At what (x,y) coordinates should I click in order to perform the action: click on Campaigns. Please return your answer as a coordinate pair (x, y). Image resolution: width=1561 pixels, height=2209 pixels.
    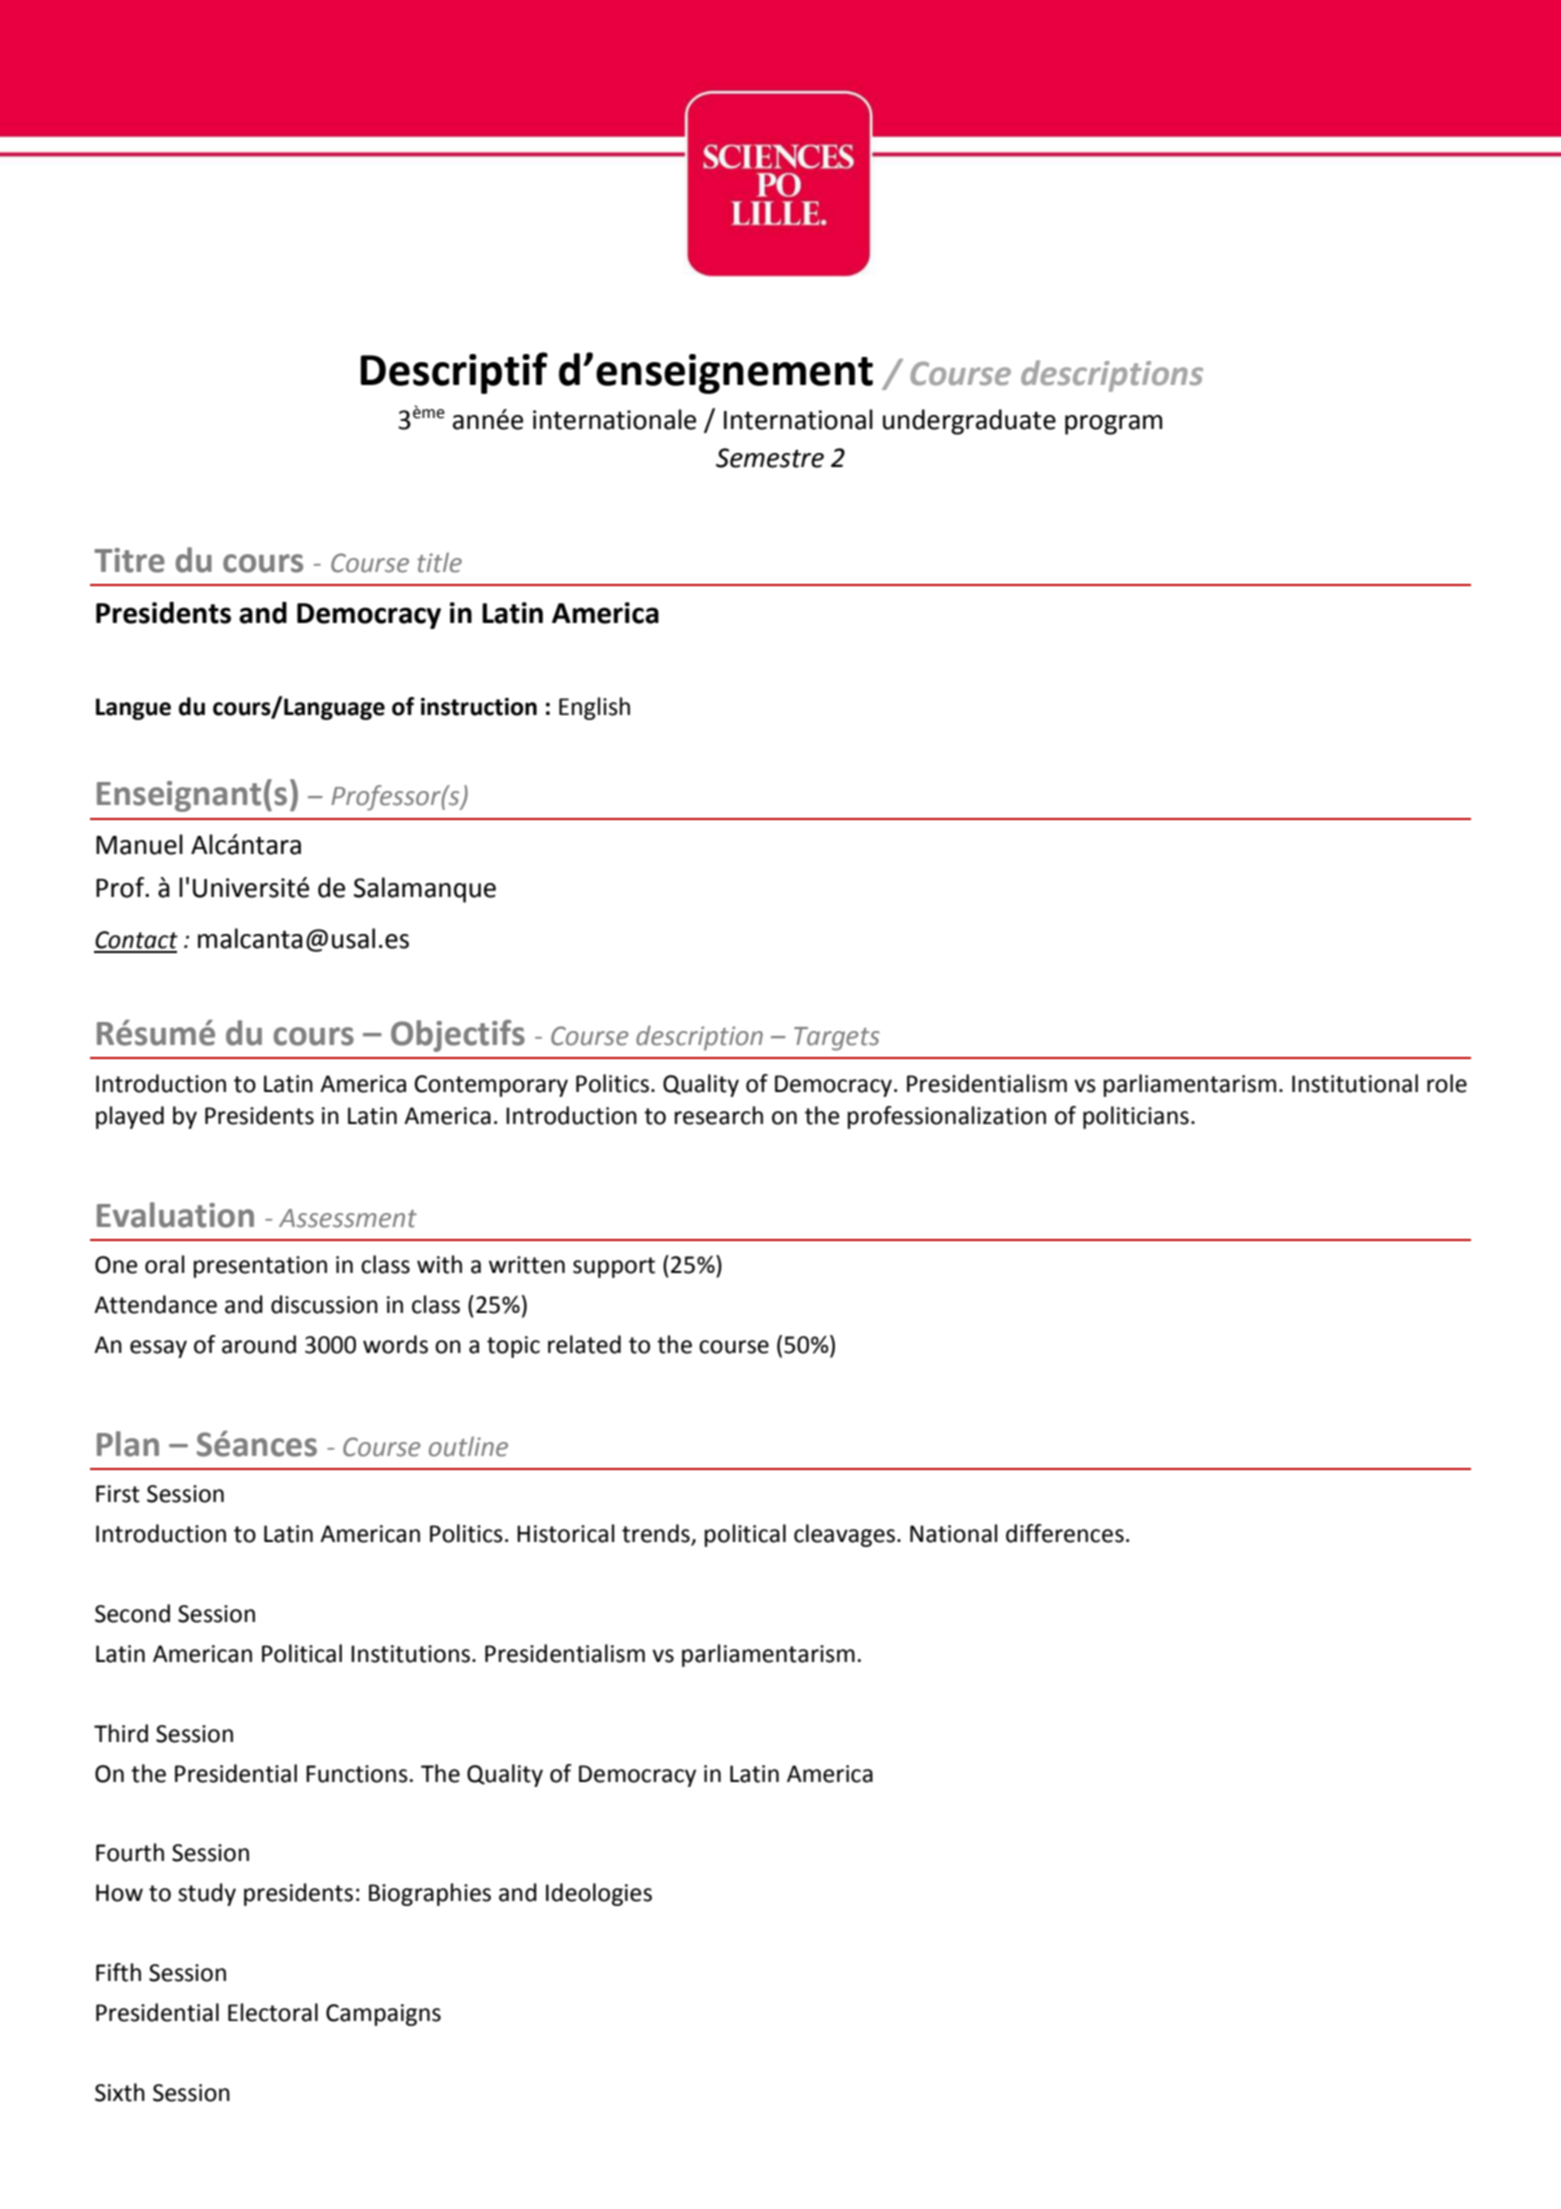
    Looking at the image, I should click on (383, 2015).
